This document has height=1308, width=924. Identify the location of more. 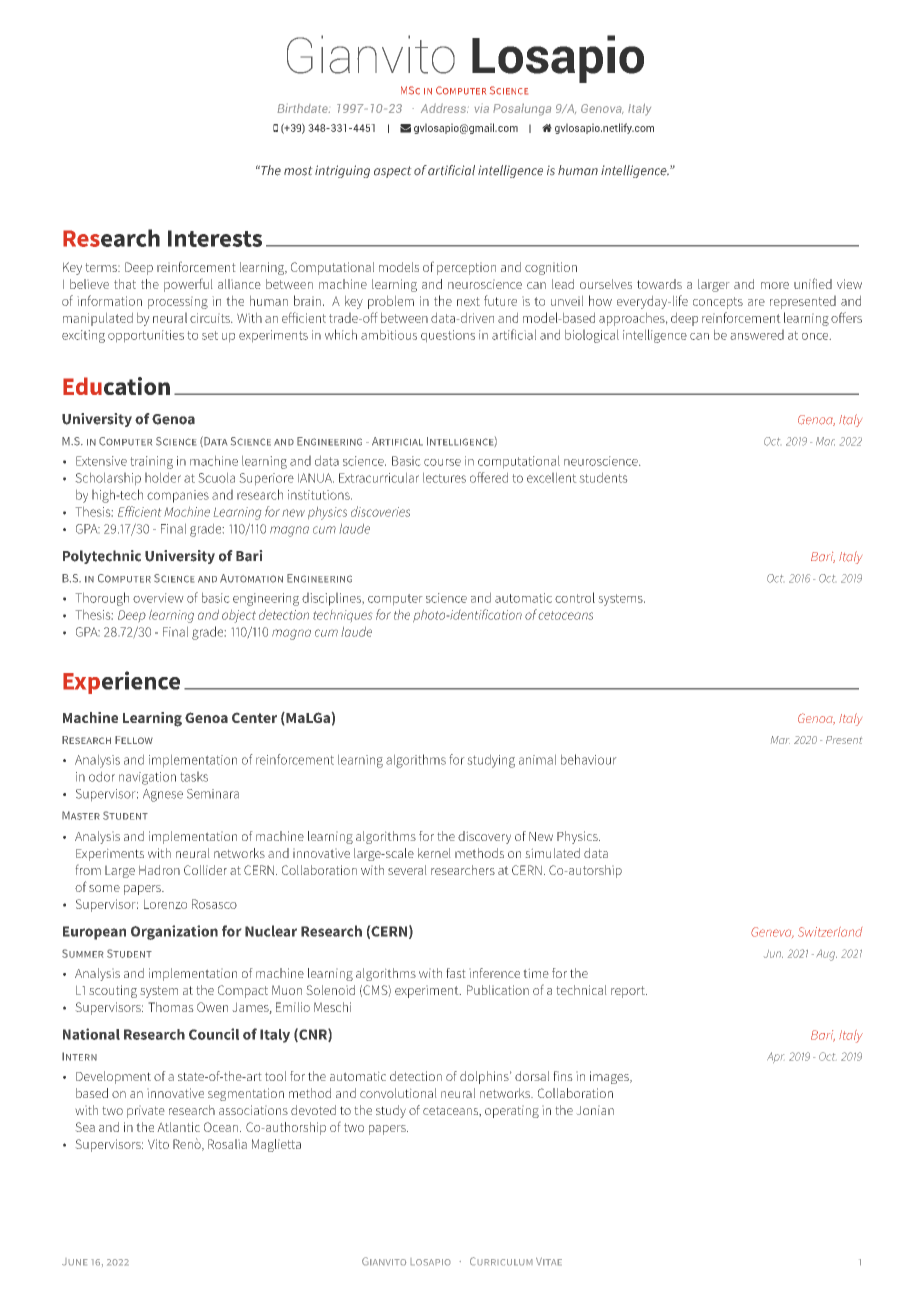
(775, 285).
